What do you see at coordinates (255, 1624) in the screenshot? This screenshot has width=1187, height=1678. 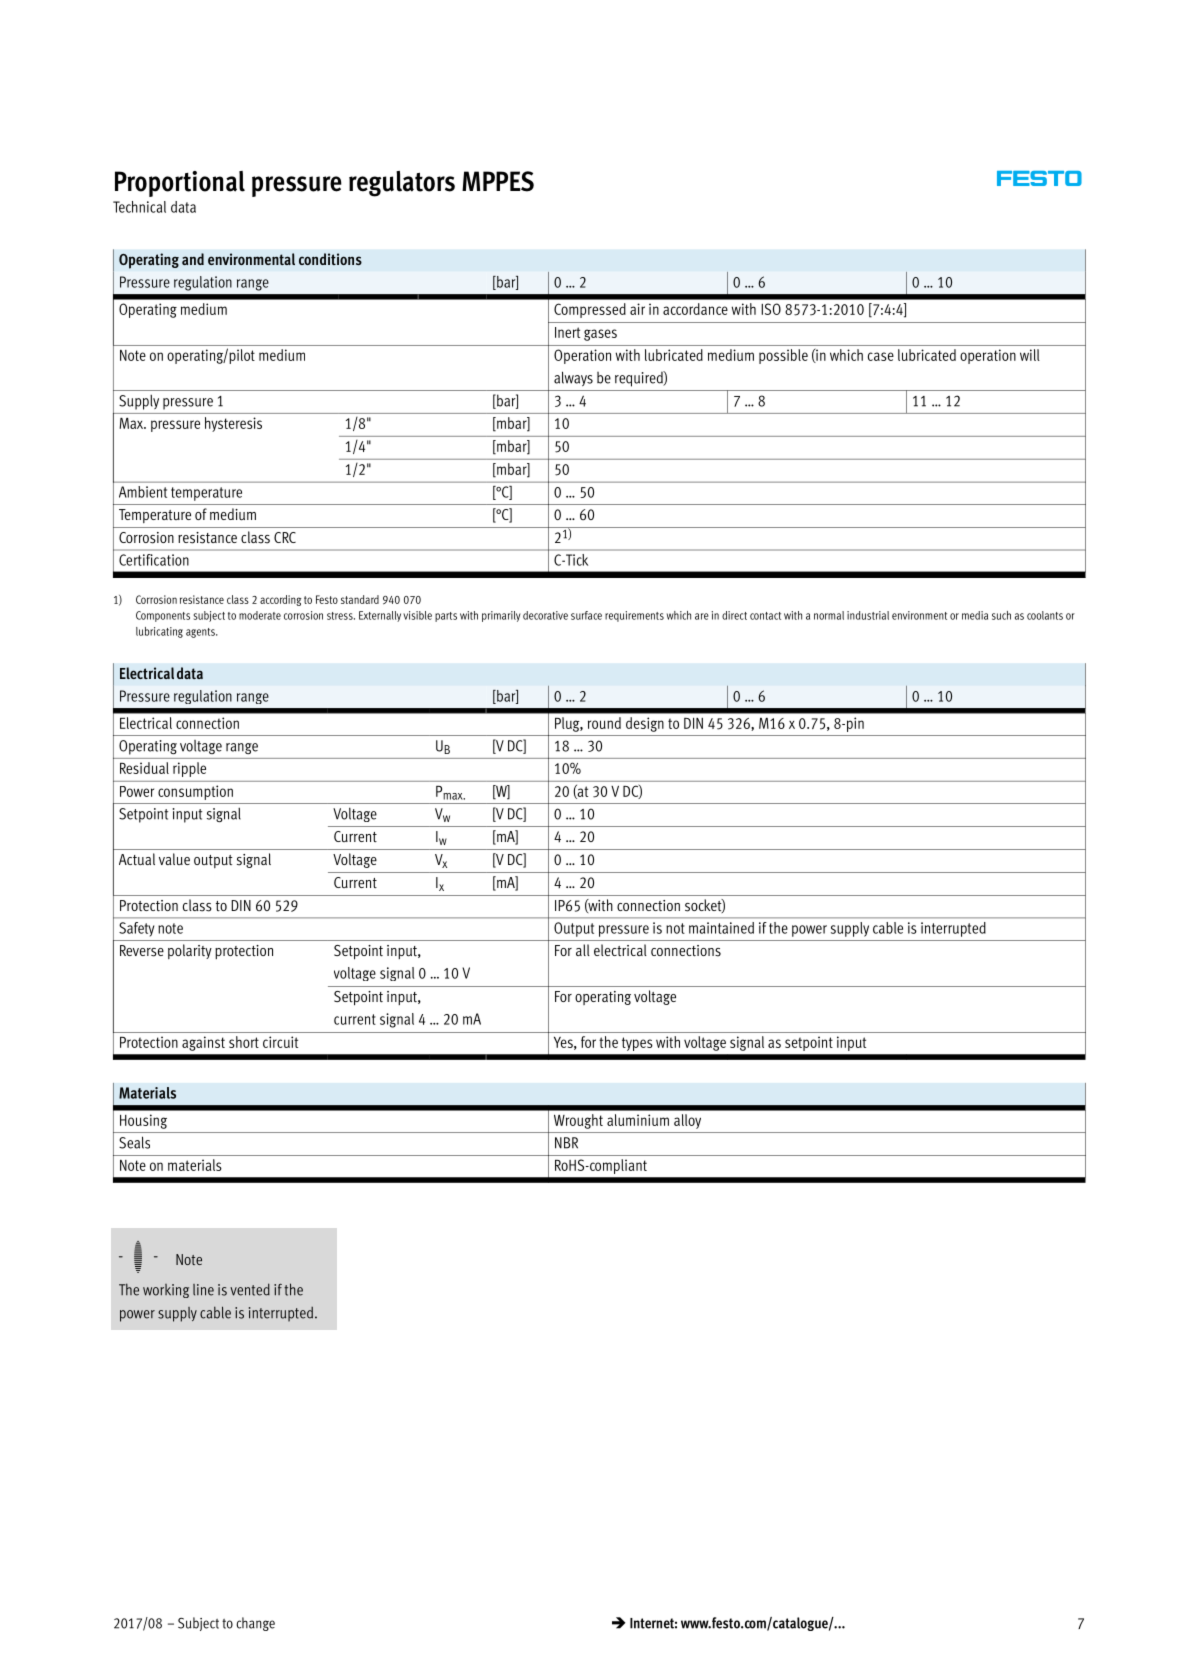 I see `change` at bounding box center [255, 1624].
